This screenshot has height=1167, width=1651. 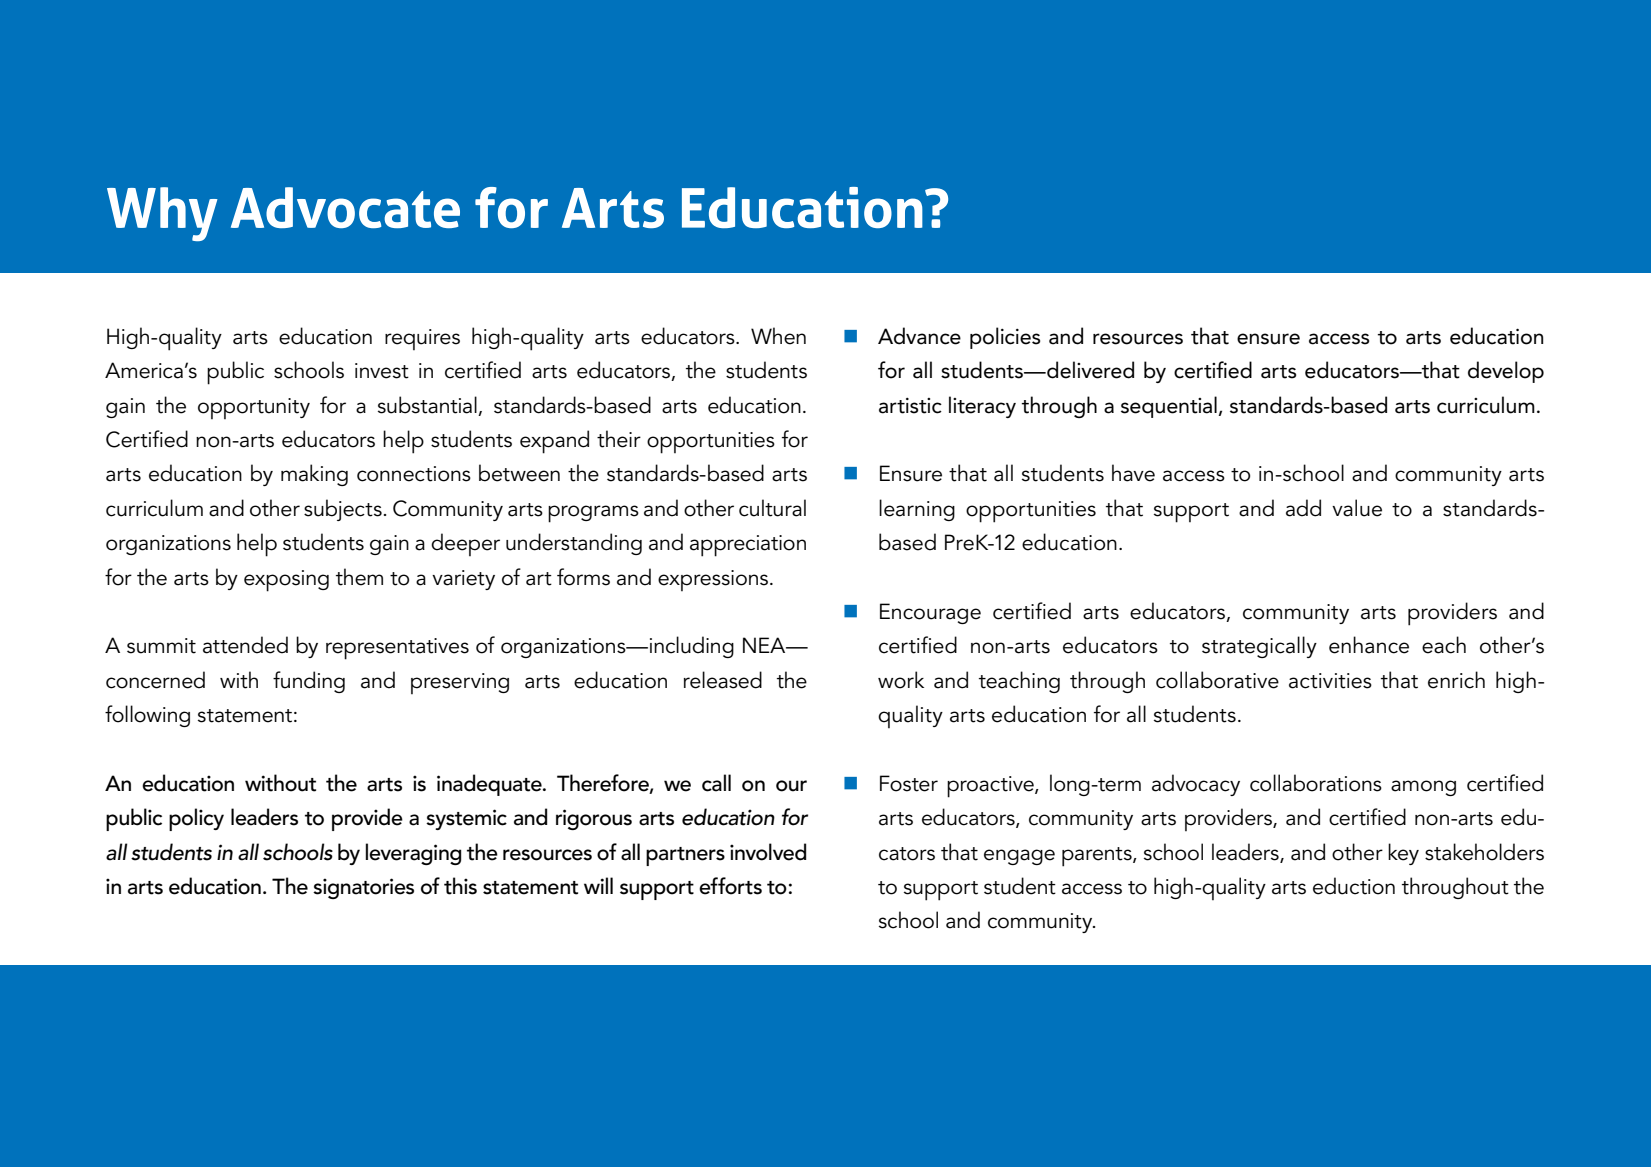 I want to click on value, so click(x=1357, y=508).
